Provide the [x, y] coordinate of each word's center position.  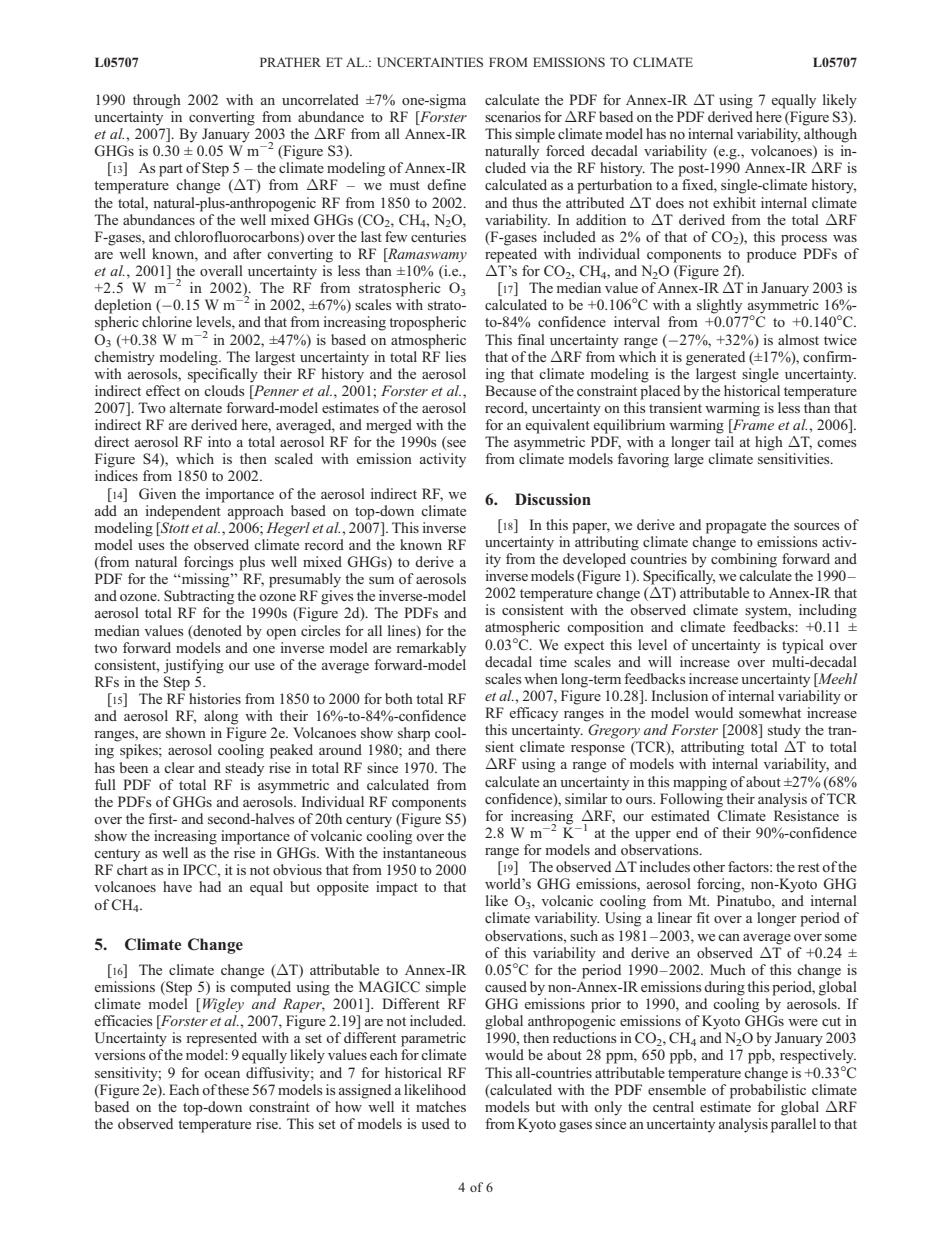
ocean [222, 1074]
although [830, 135]
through [157, 101]
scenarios [513, 116]
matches [441, 1106]
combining [744, 560]
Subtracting [199, 597]
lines [403, 630]
